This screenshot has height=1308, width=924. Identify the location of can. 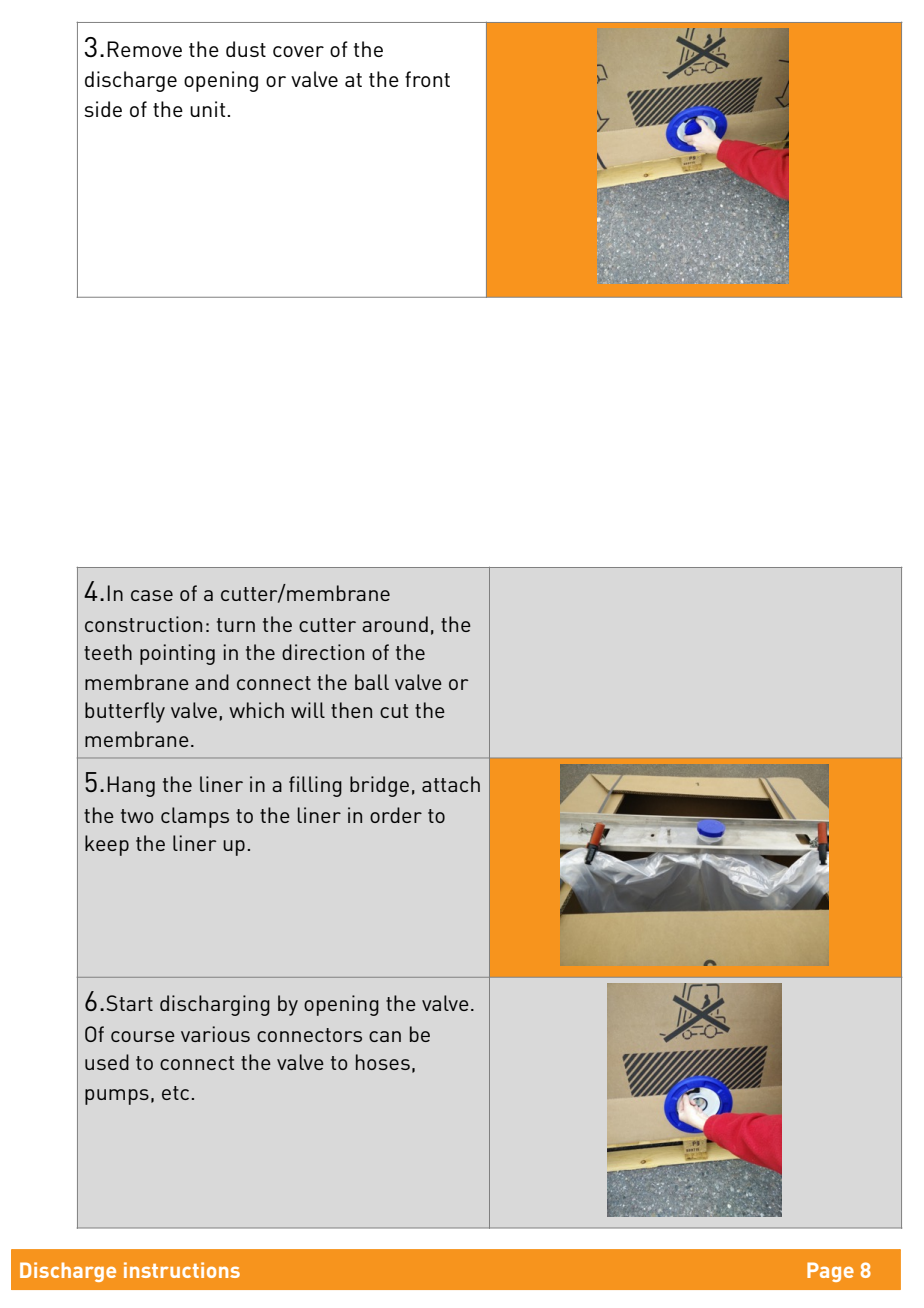
(385, 1036).
